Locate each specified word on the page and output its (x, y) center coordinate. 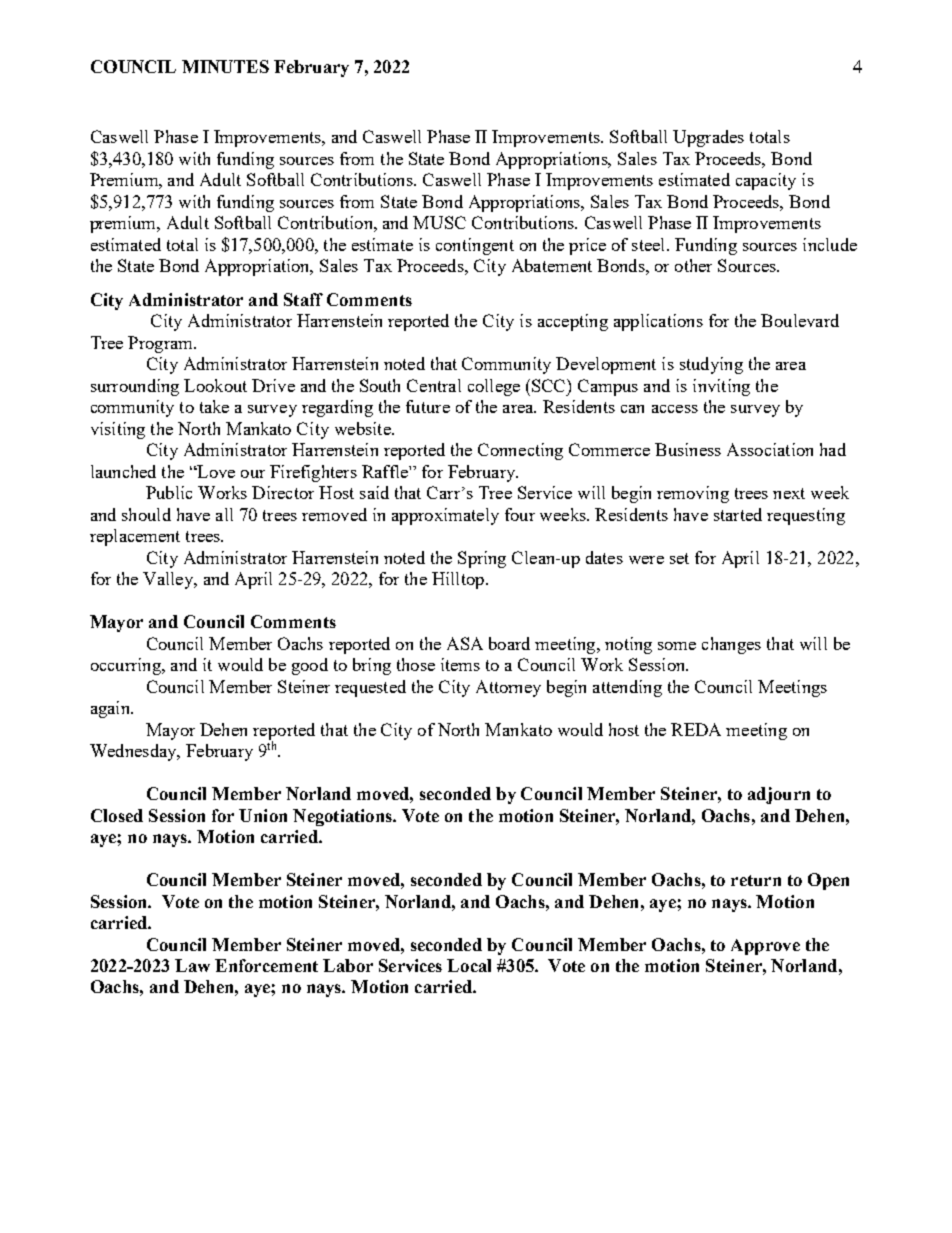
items (460, 664)
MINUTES (225, 66)
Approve (765, 947)
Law (192, 965)
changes (731, 645)
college (494, 387)
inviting (721, 387)
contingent (475, 246)
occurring (127, 666)
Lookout (215, 385)
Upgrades (708, 138)
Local (469, 965)
